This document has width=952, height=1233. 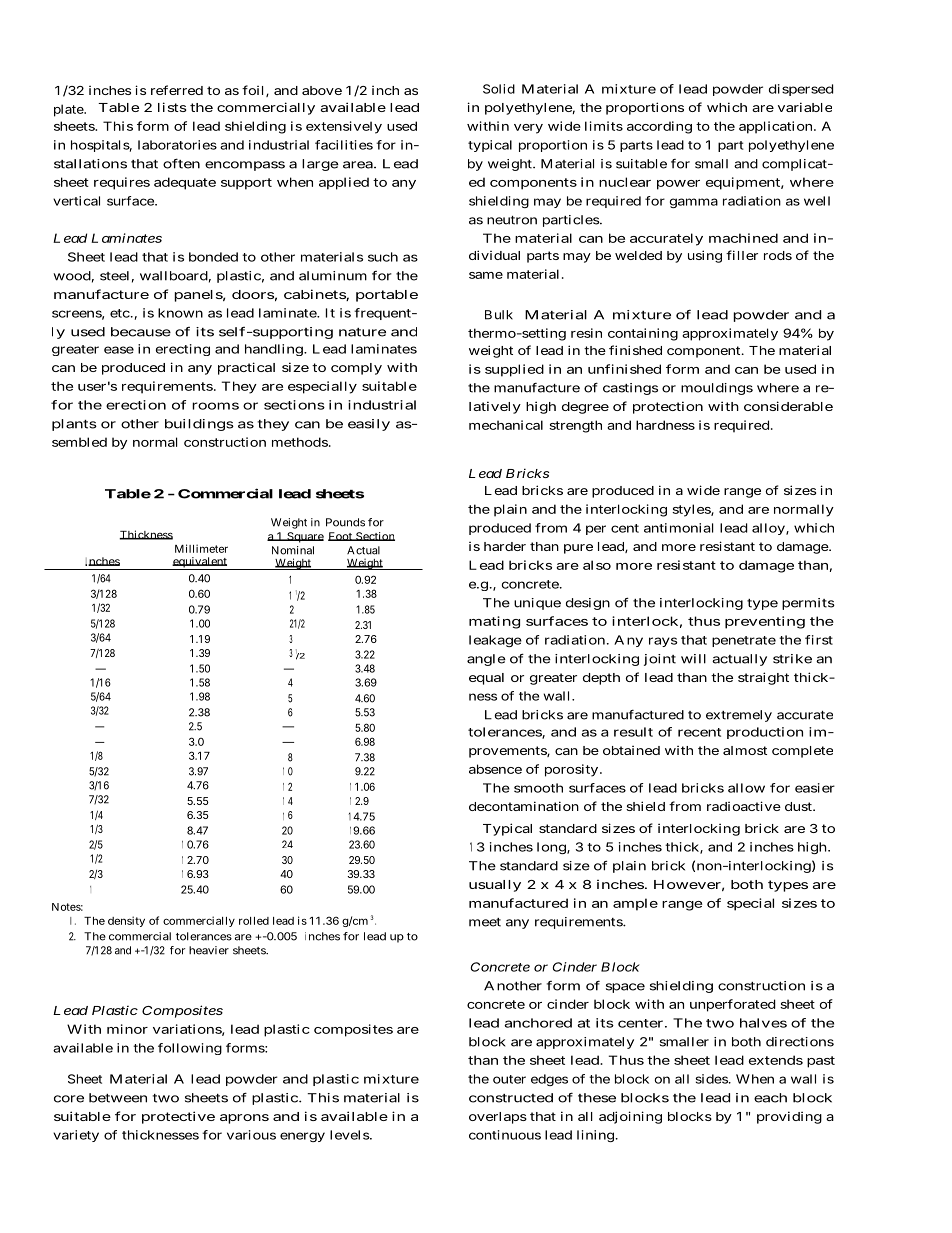 What do you see at coordinates (494, 622) in the document?
I see `mating` at bounding box center [494, 622].
